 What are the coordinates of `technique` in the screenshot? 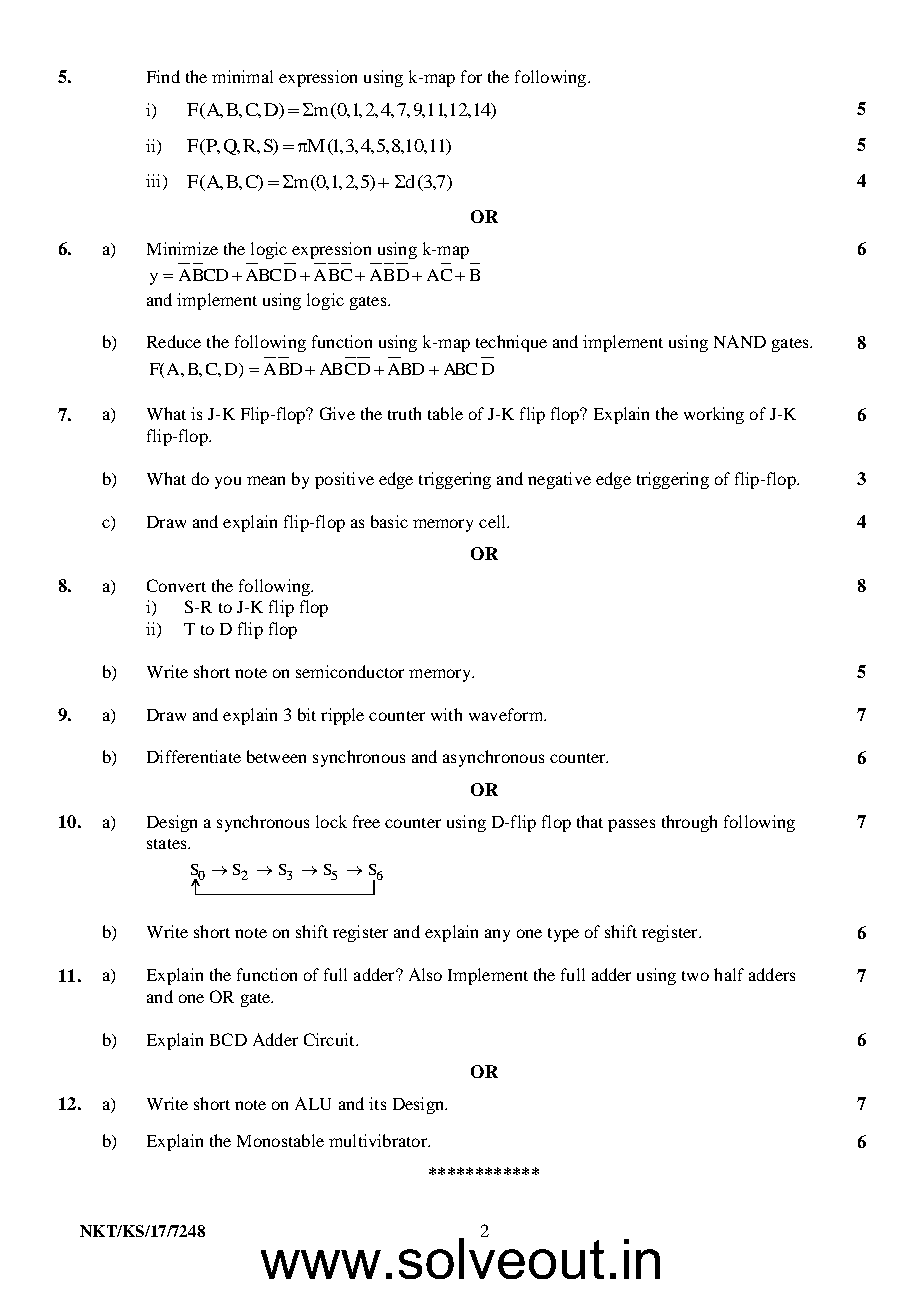 It's located at (511, 343).
